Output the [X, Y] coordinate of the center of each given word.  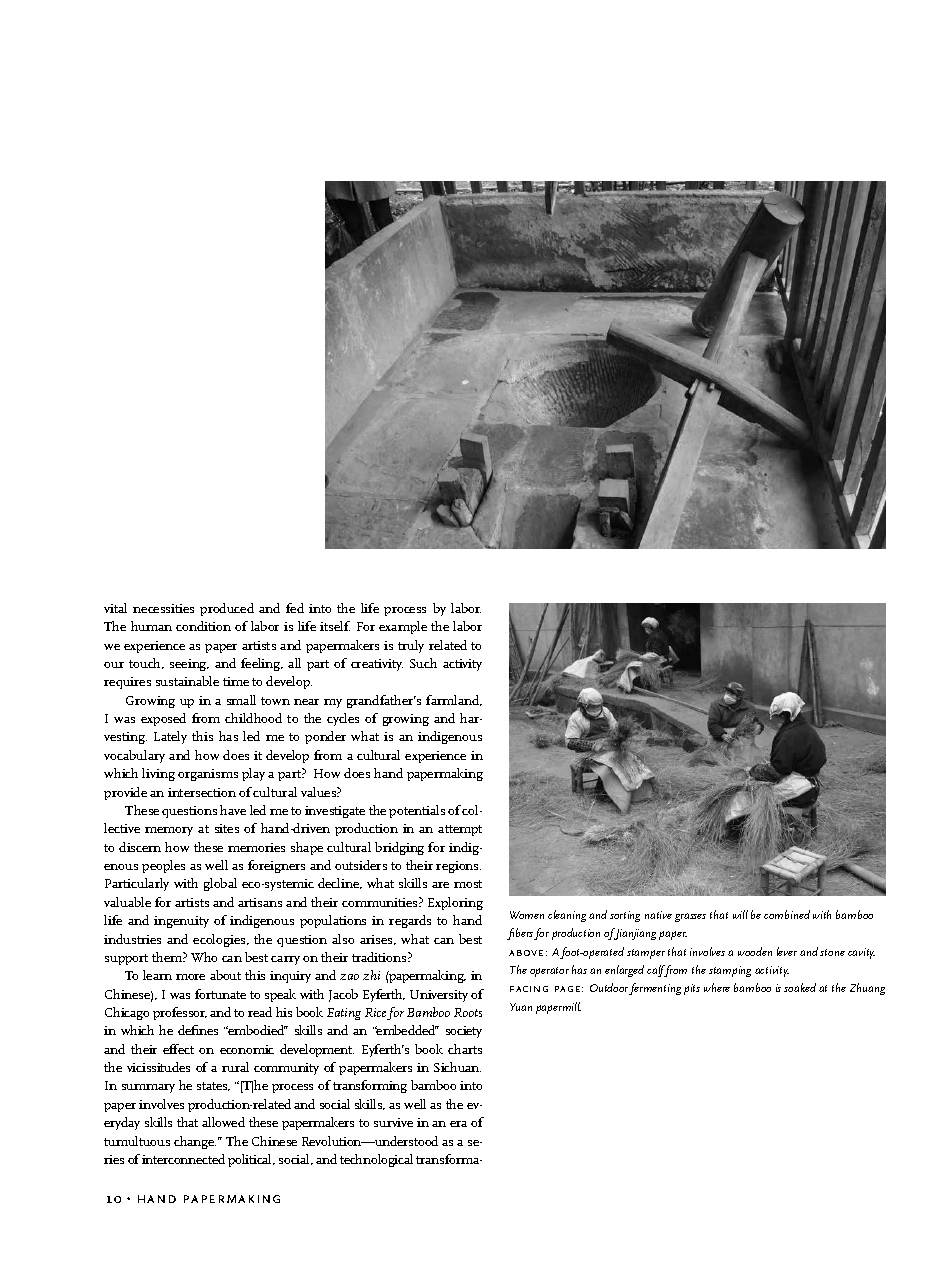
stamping [730, 971]
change [195, 1142]
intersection [202, 792]
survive [393, 1122]
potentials [417, 811]
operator [549, 972]
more [190, 977]
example [403, 627]
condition [203, 626]
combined [787, 914]
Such [423, 663]
